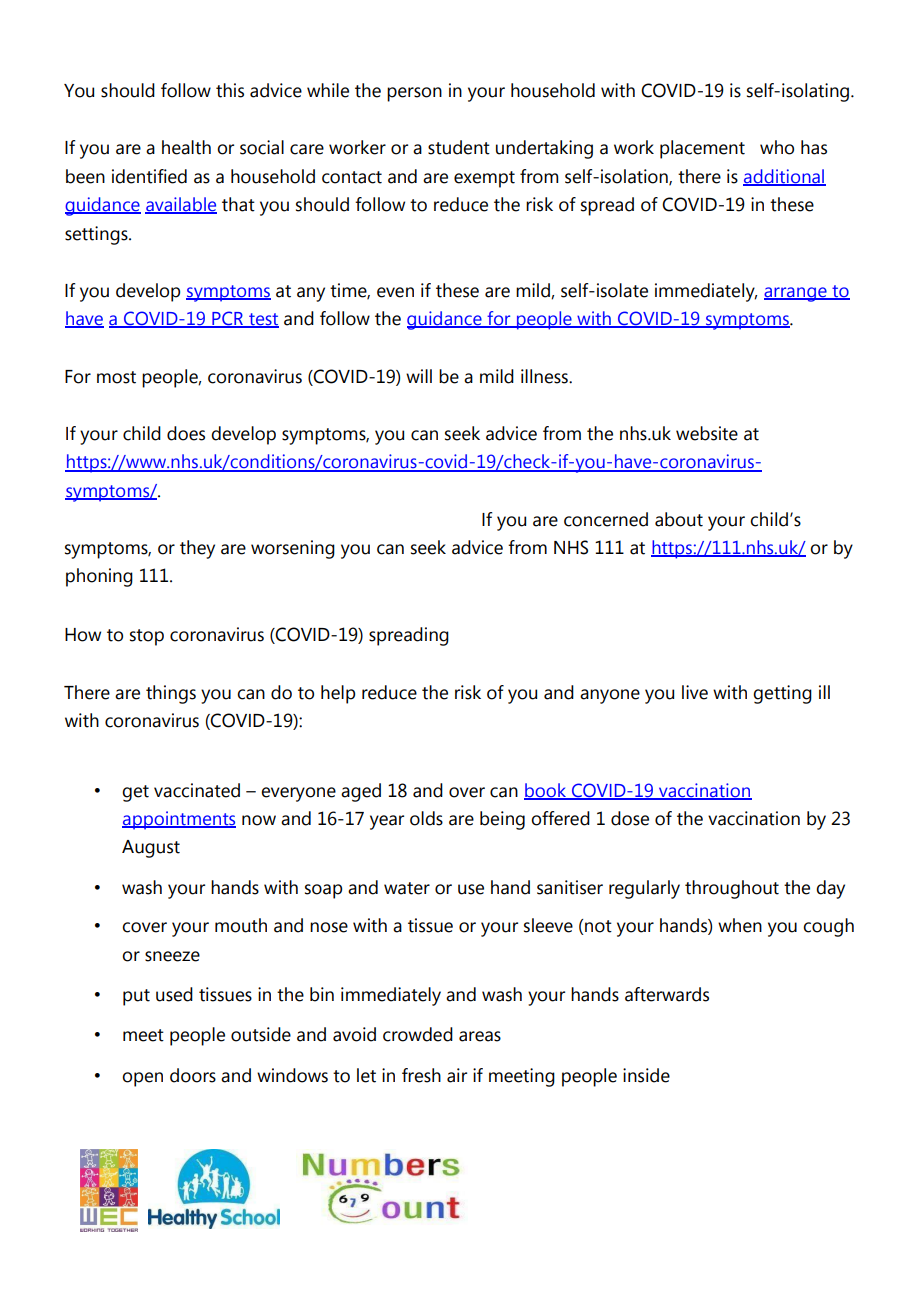  Describe the element at coordinates (777, 147) in the image. I see `who` at that location.
